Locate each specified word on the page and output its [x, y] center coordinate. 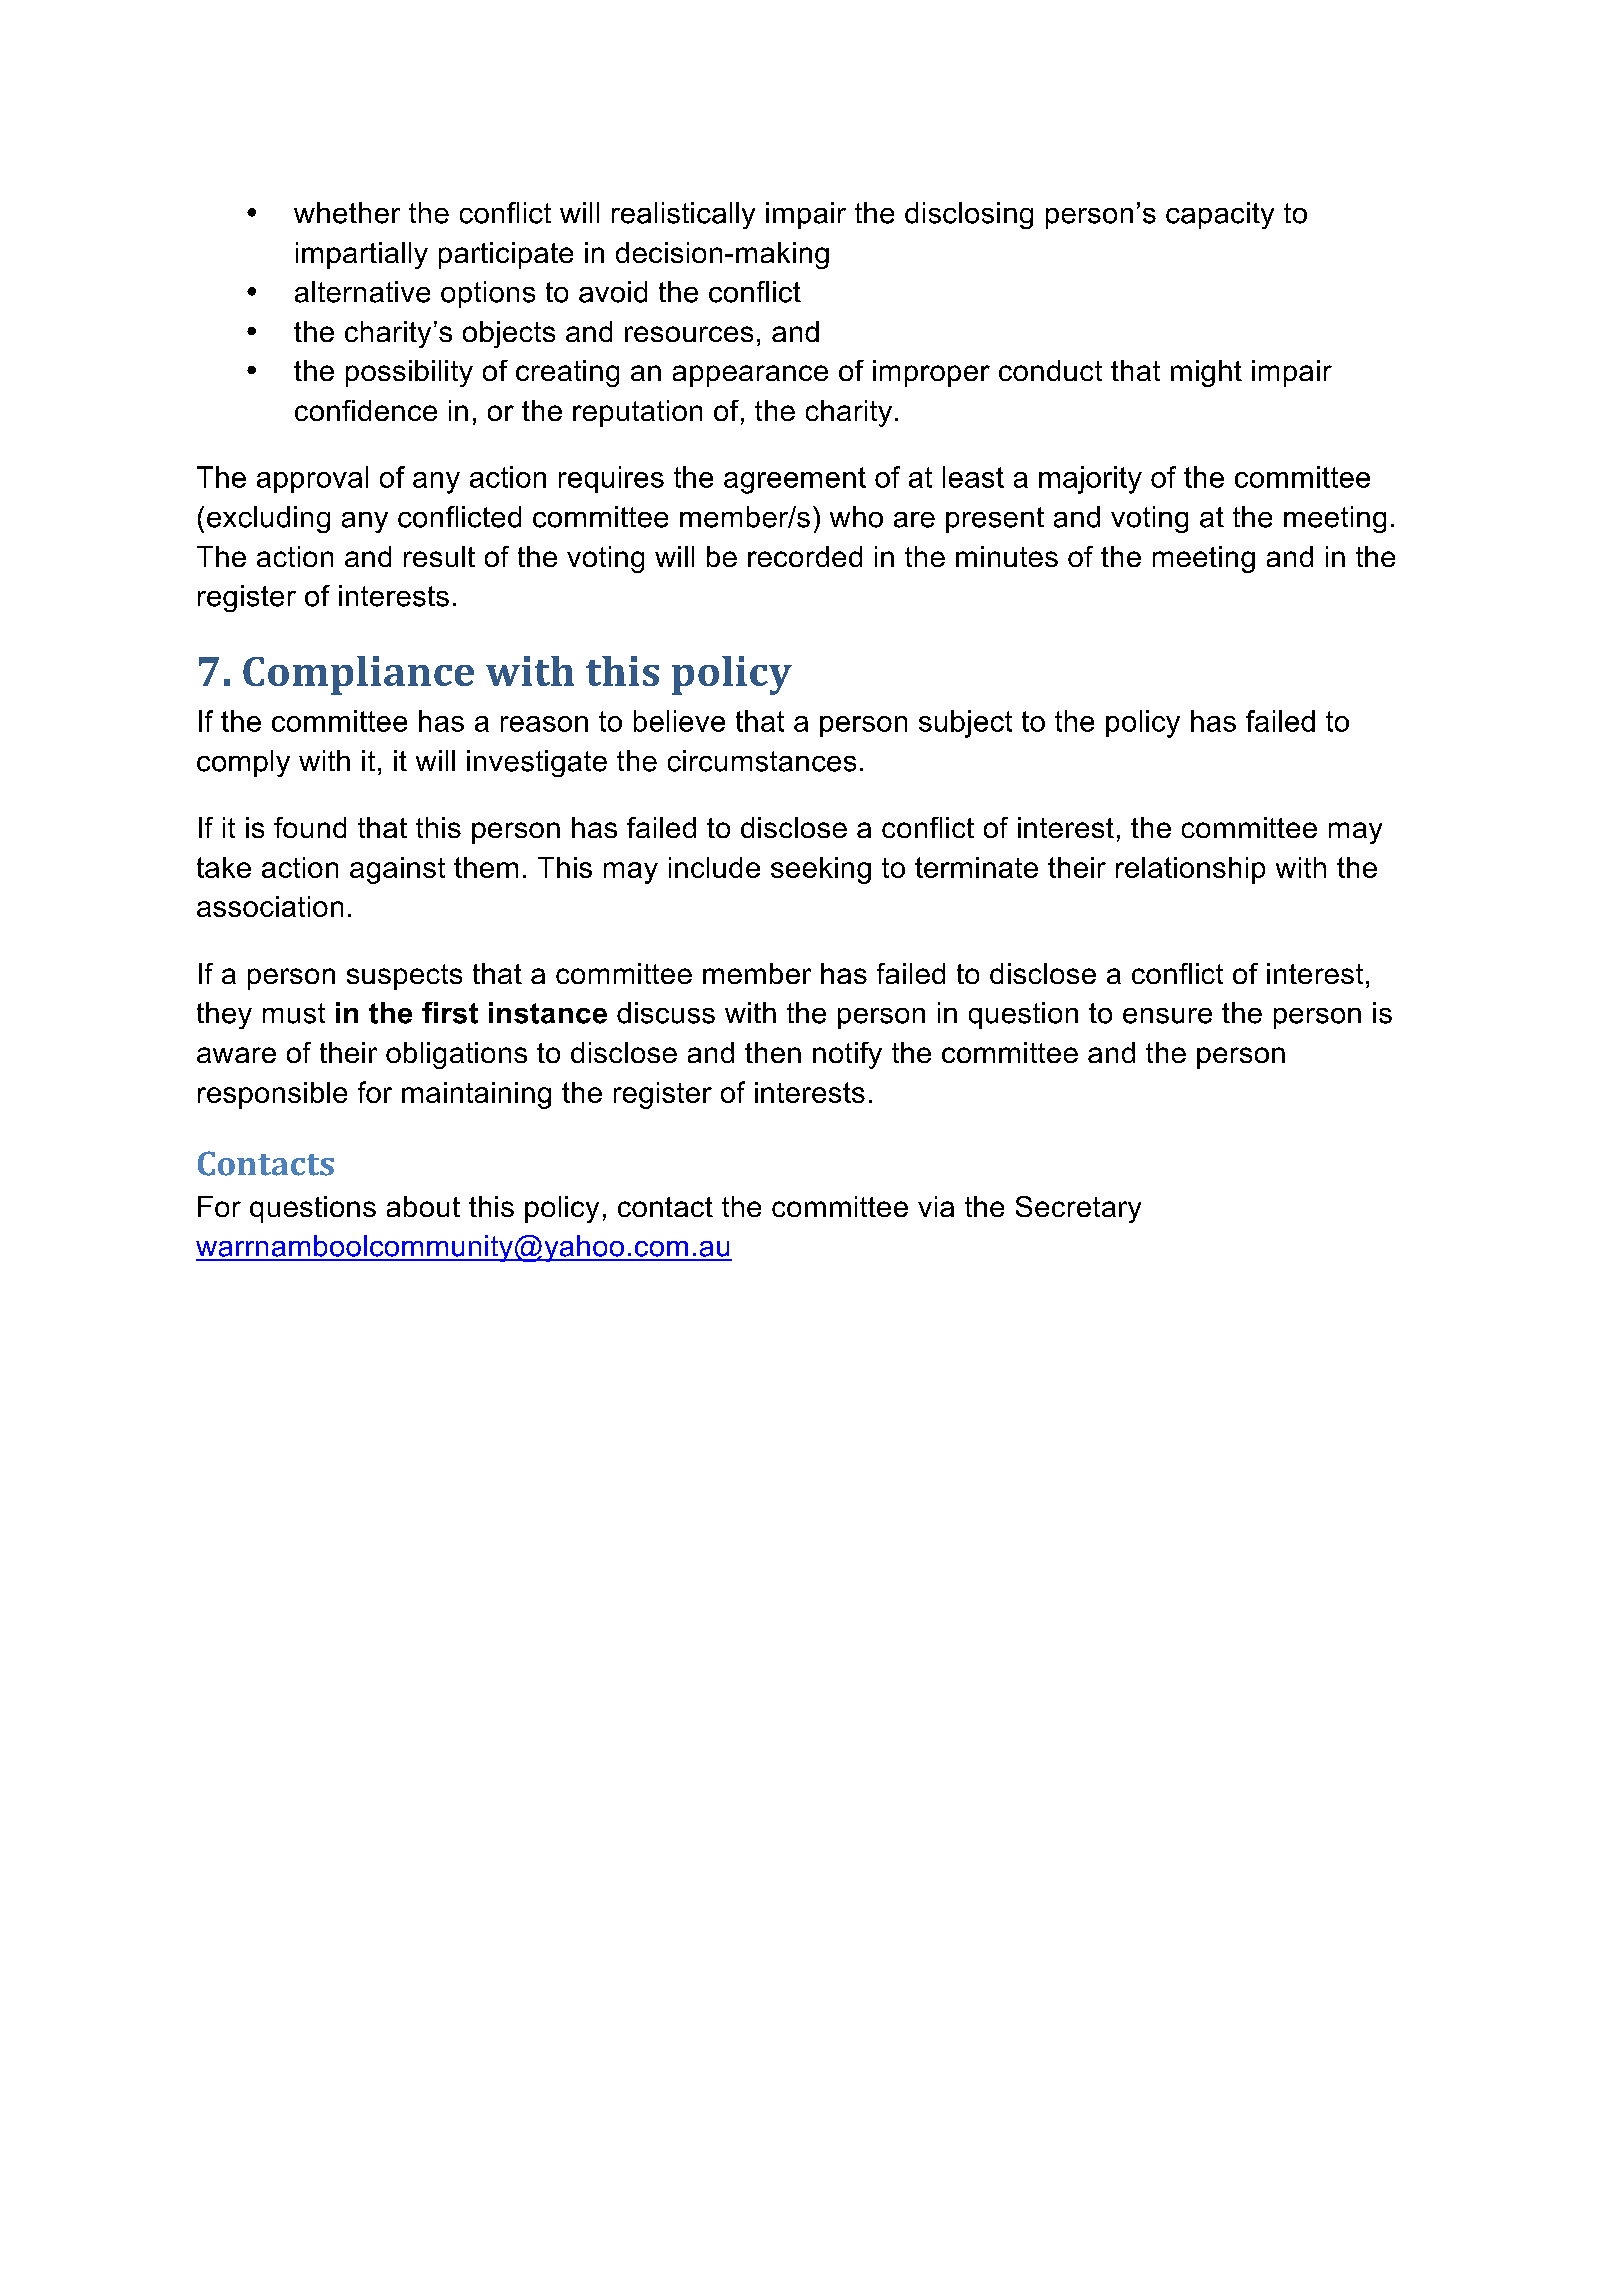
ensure [1167, 1016]
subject [965, 724]
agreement [795, 480]
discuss [666, 1013]
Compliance [358, 675]
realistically [683, 215]
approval [312, 479]
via [936, 1206]
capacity [1220, 215]
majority [1090, 480]
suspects [404, 977]
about [423, 1206]
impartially [362, 255]
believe [679, 721]
